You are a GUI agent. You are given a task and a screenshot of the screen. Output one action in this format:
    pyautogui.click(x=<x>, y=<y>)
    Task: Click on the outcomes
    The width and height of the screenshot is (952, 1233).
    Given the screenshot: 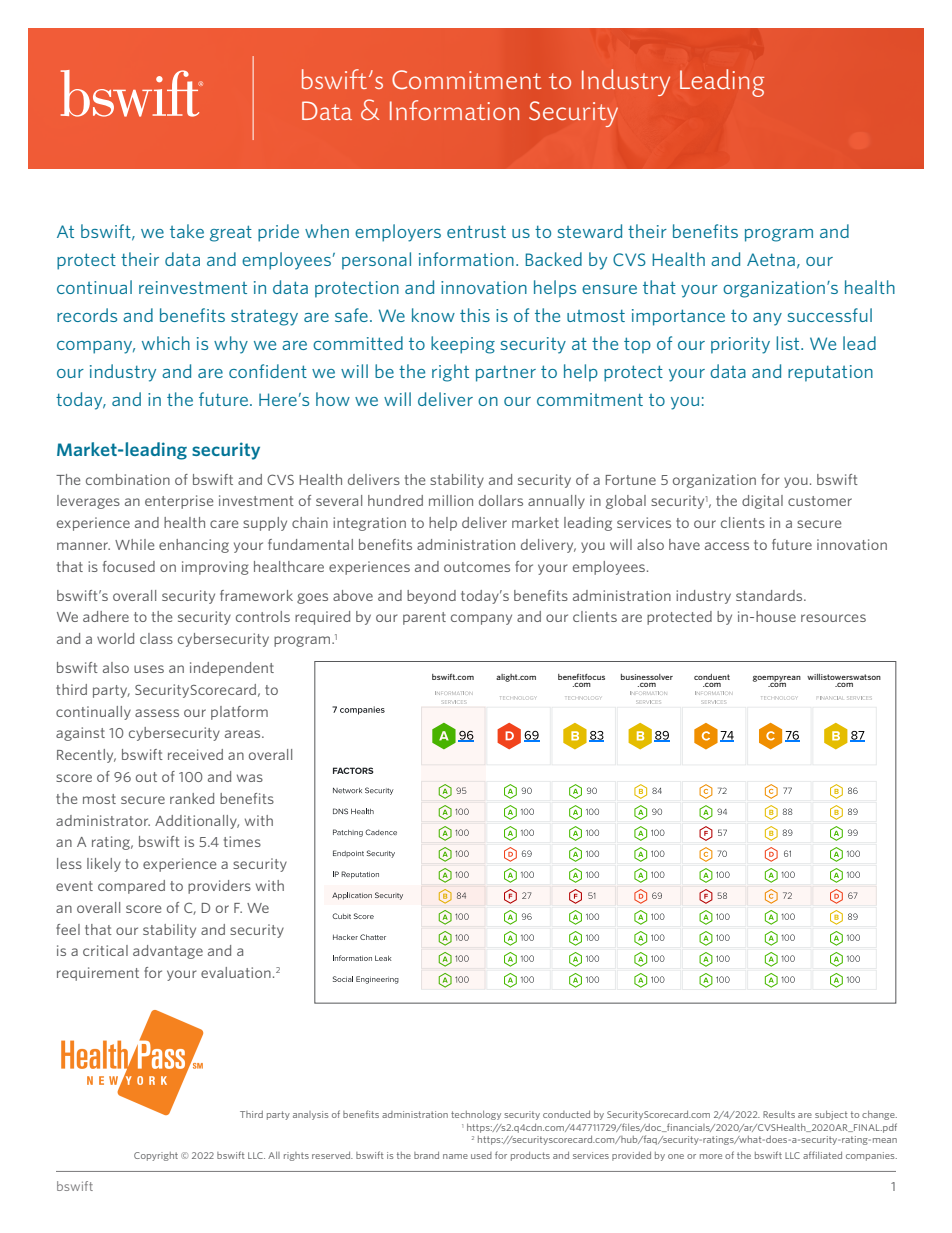 What is the action you would take?
    pyautogui.click(x=477, y=567)
